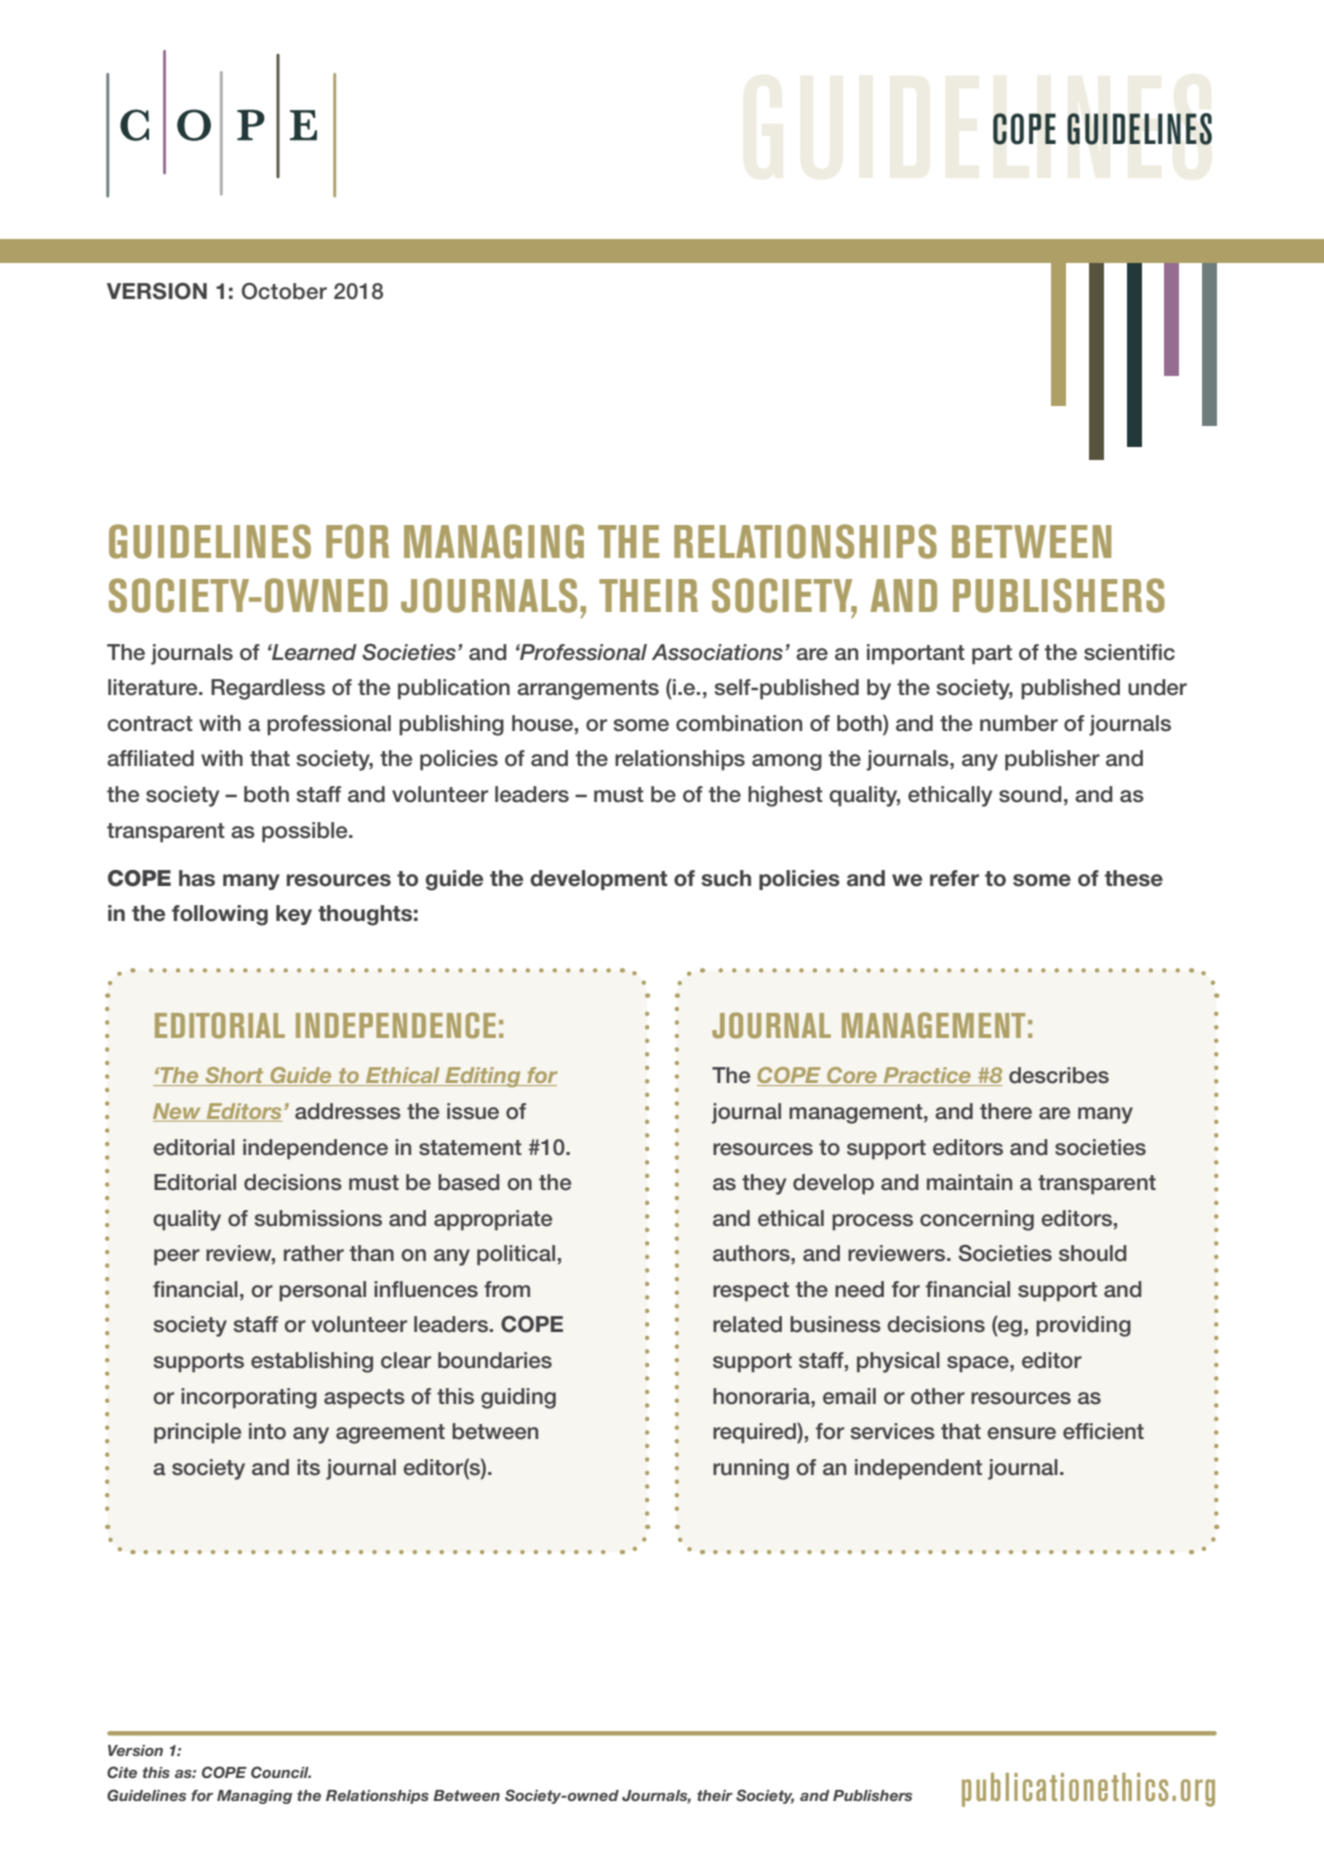 The image size is (1324, 1872). Describe the element at coordinates (717, 652) in the page. I see `Associations` at that location.
